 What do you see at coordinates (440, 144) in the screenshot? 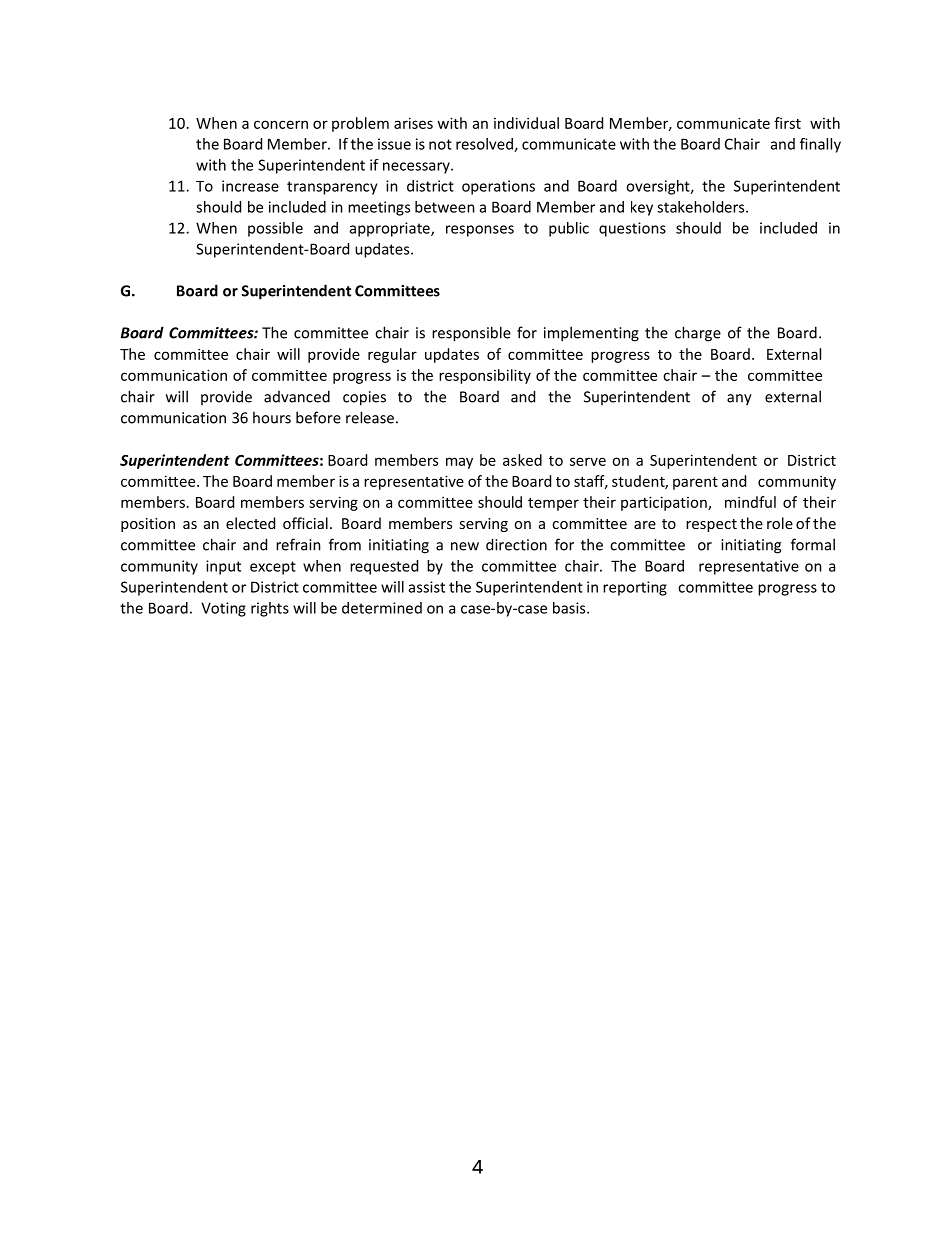
I see `not` at bounding box center [440, 144].
